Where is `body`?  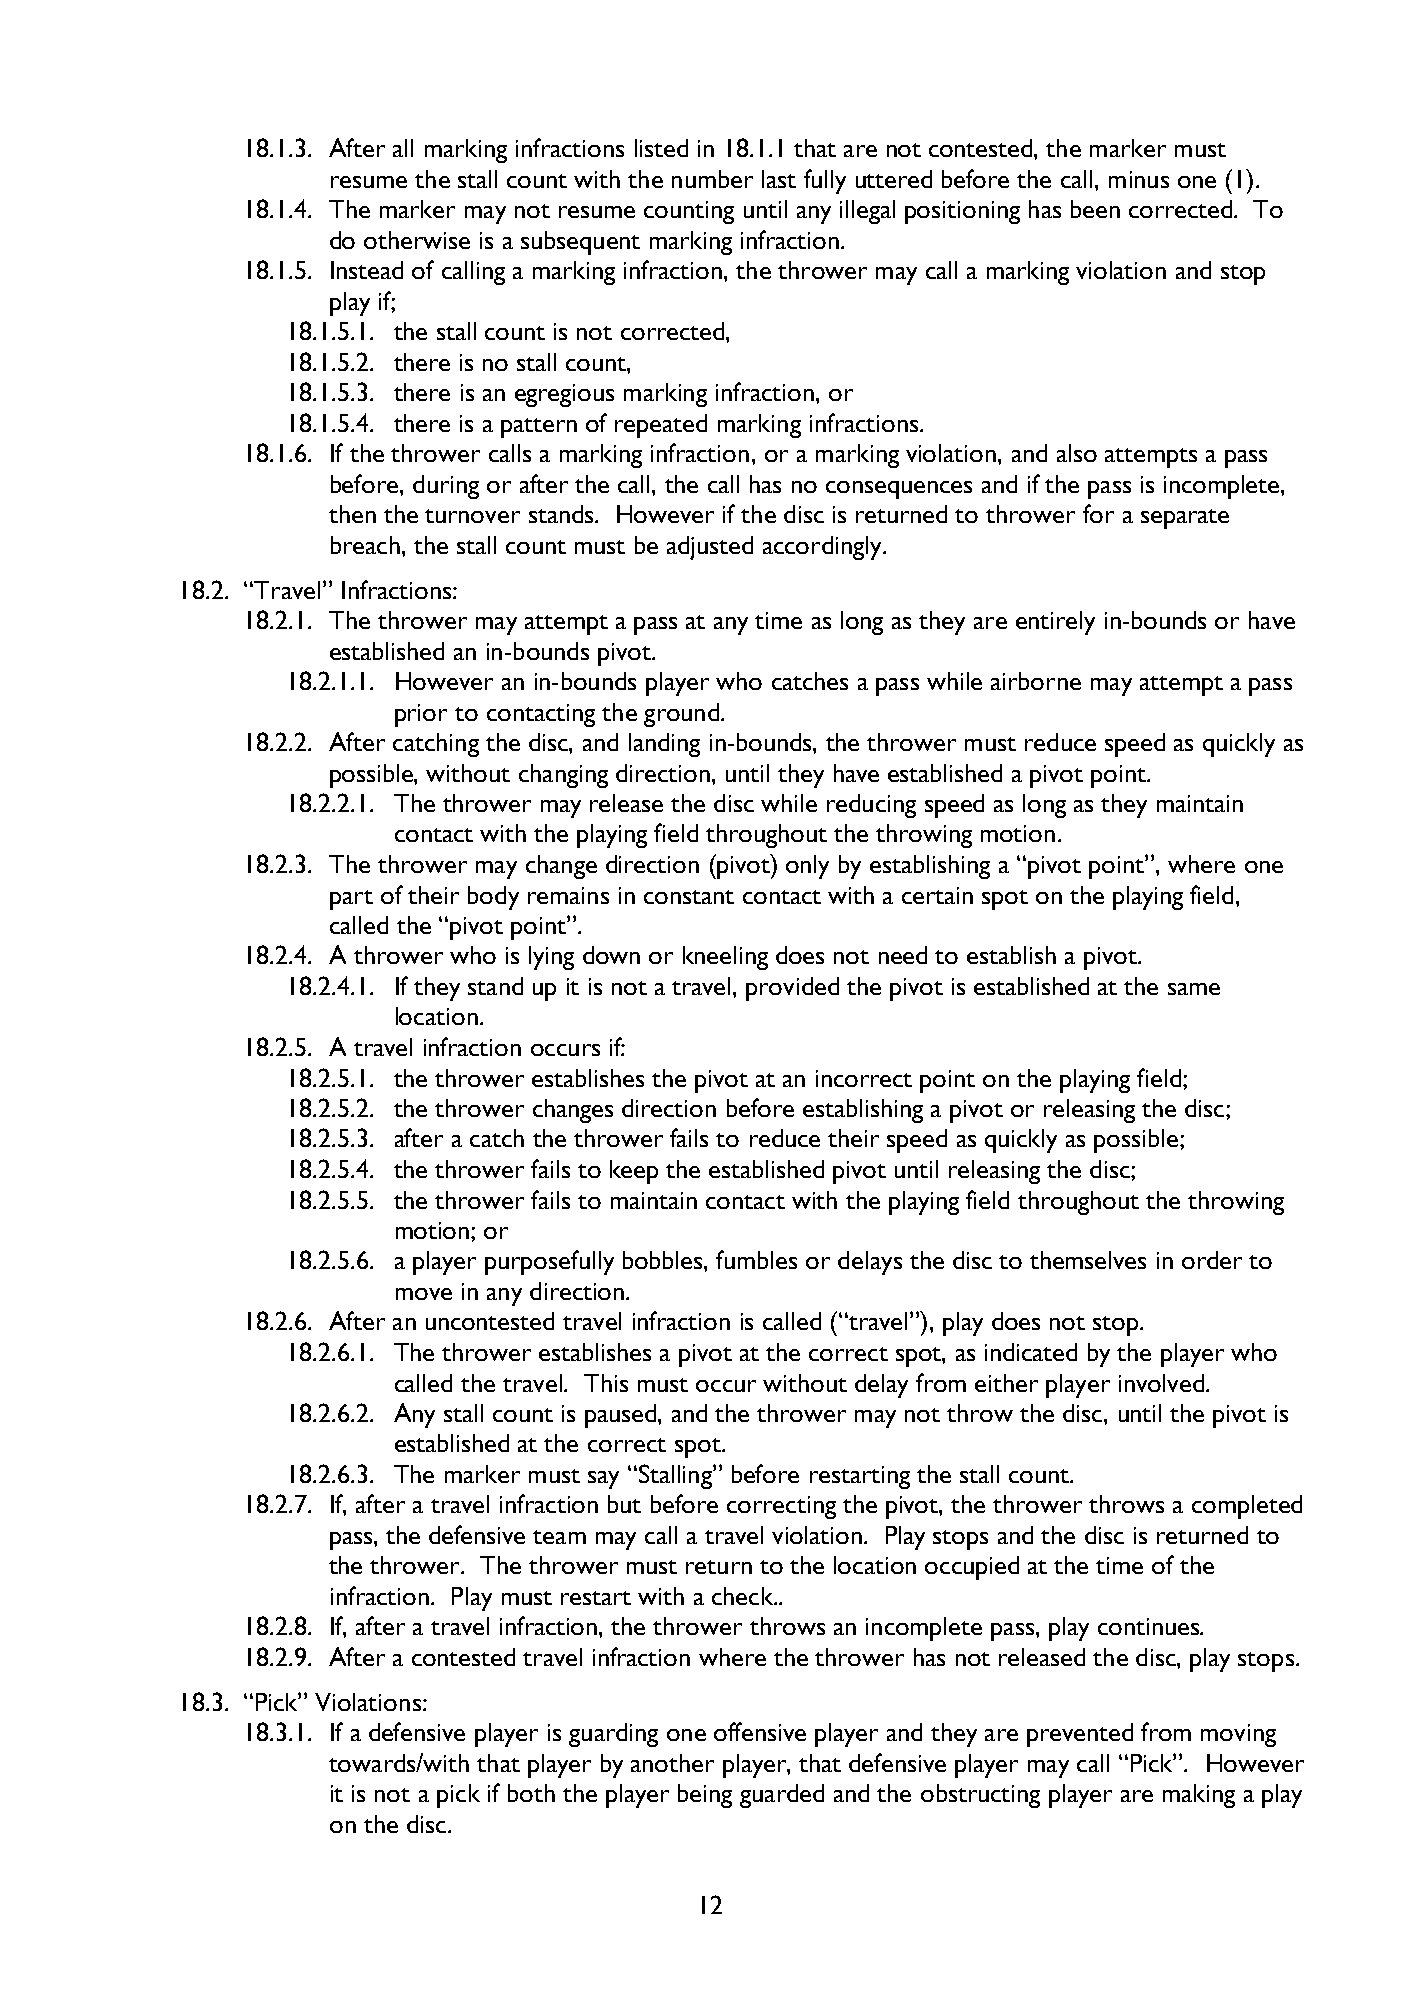
body is located at coordinates (493, 898).
